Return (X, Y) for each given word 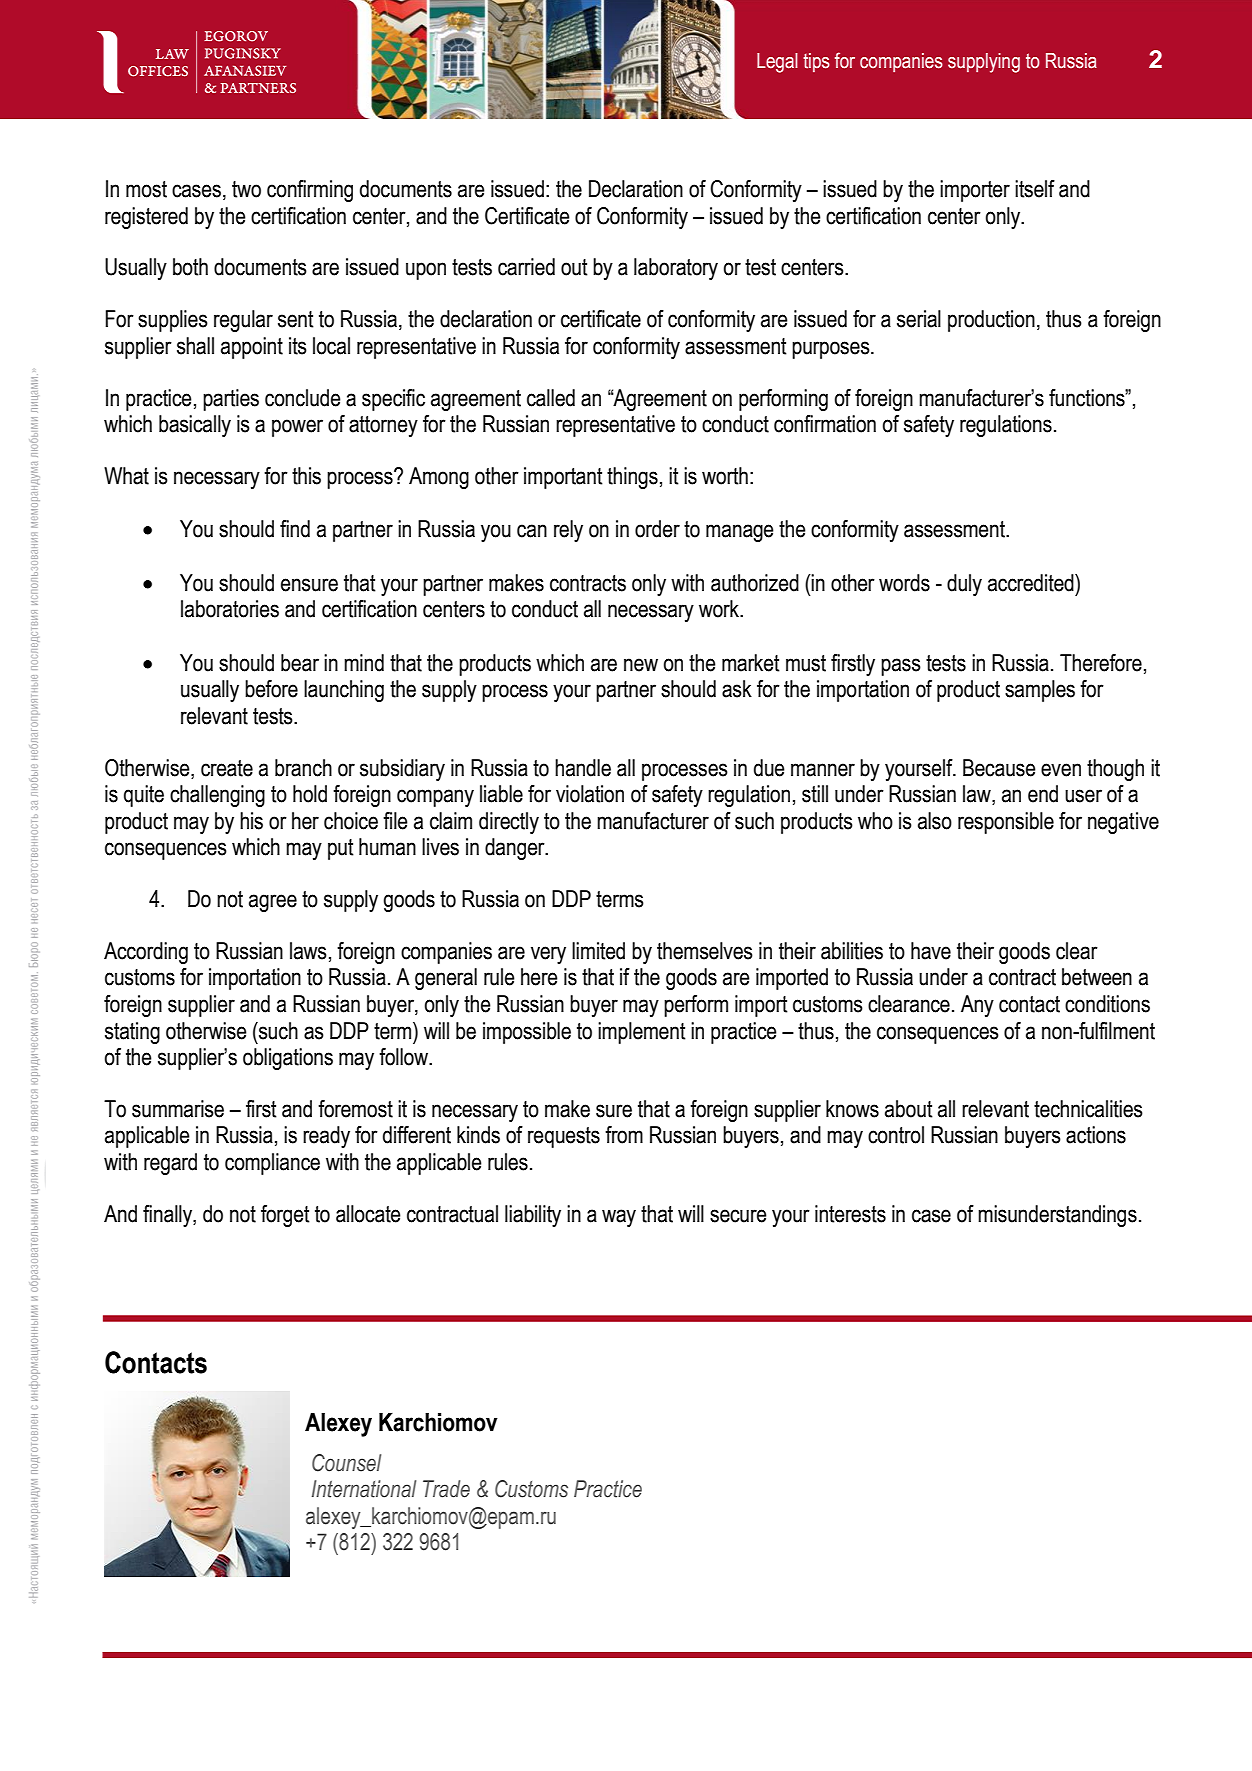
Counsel (346, 1463)
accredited (1032, 583)
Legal (777, 63)
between (1097, 977)
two (246, 189)
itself (1035, 189)
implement (642, 1033)
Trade (446, 1489)
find (295, 529)
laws (308, 951)
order (657, 529)
